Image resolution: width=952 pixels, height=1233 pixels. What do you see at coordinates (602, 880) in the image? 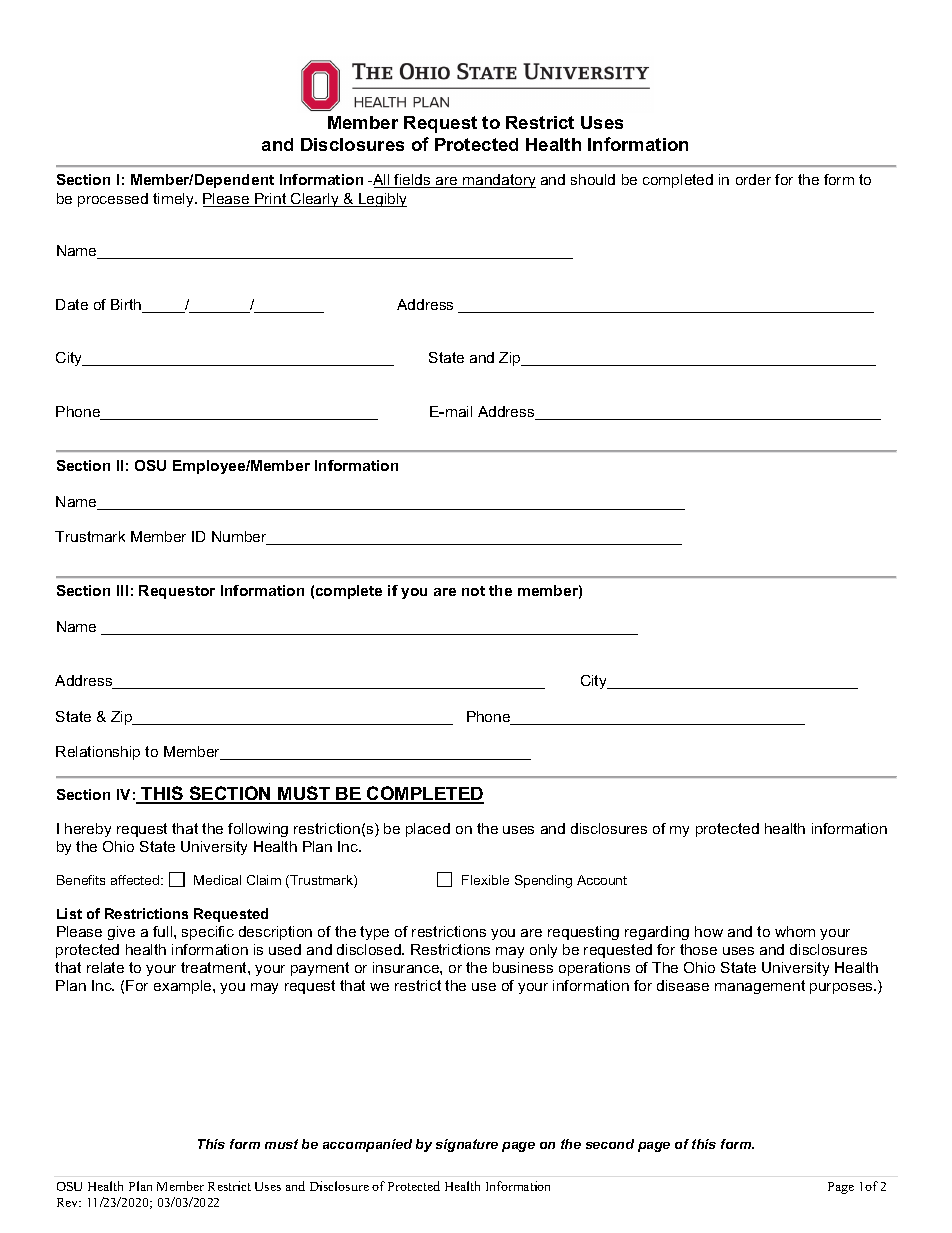
I see `Account` at bounding box center [602, 880].
